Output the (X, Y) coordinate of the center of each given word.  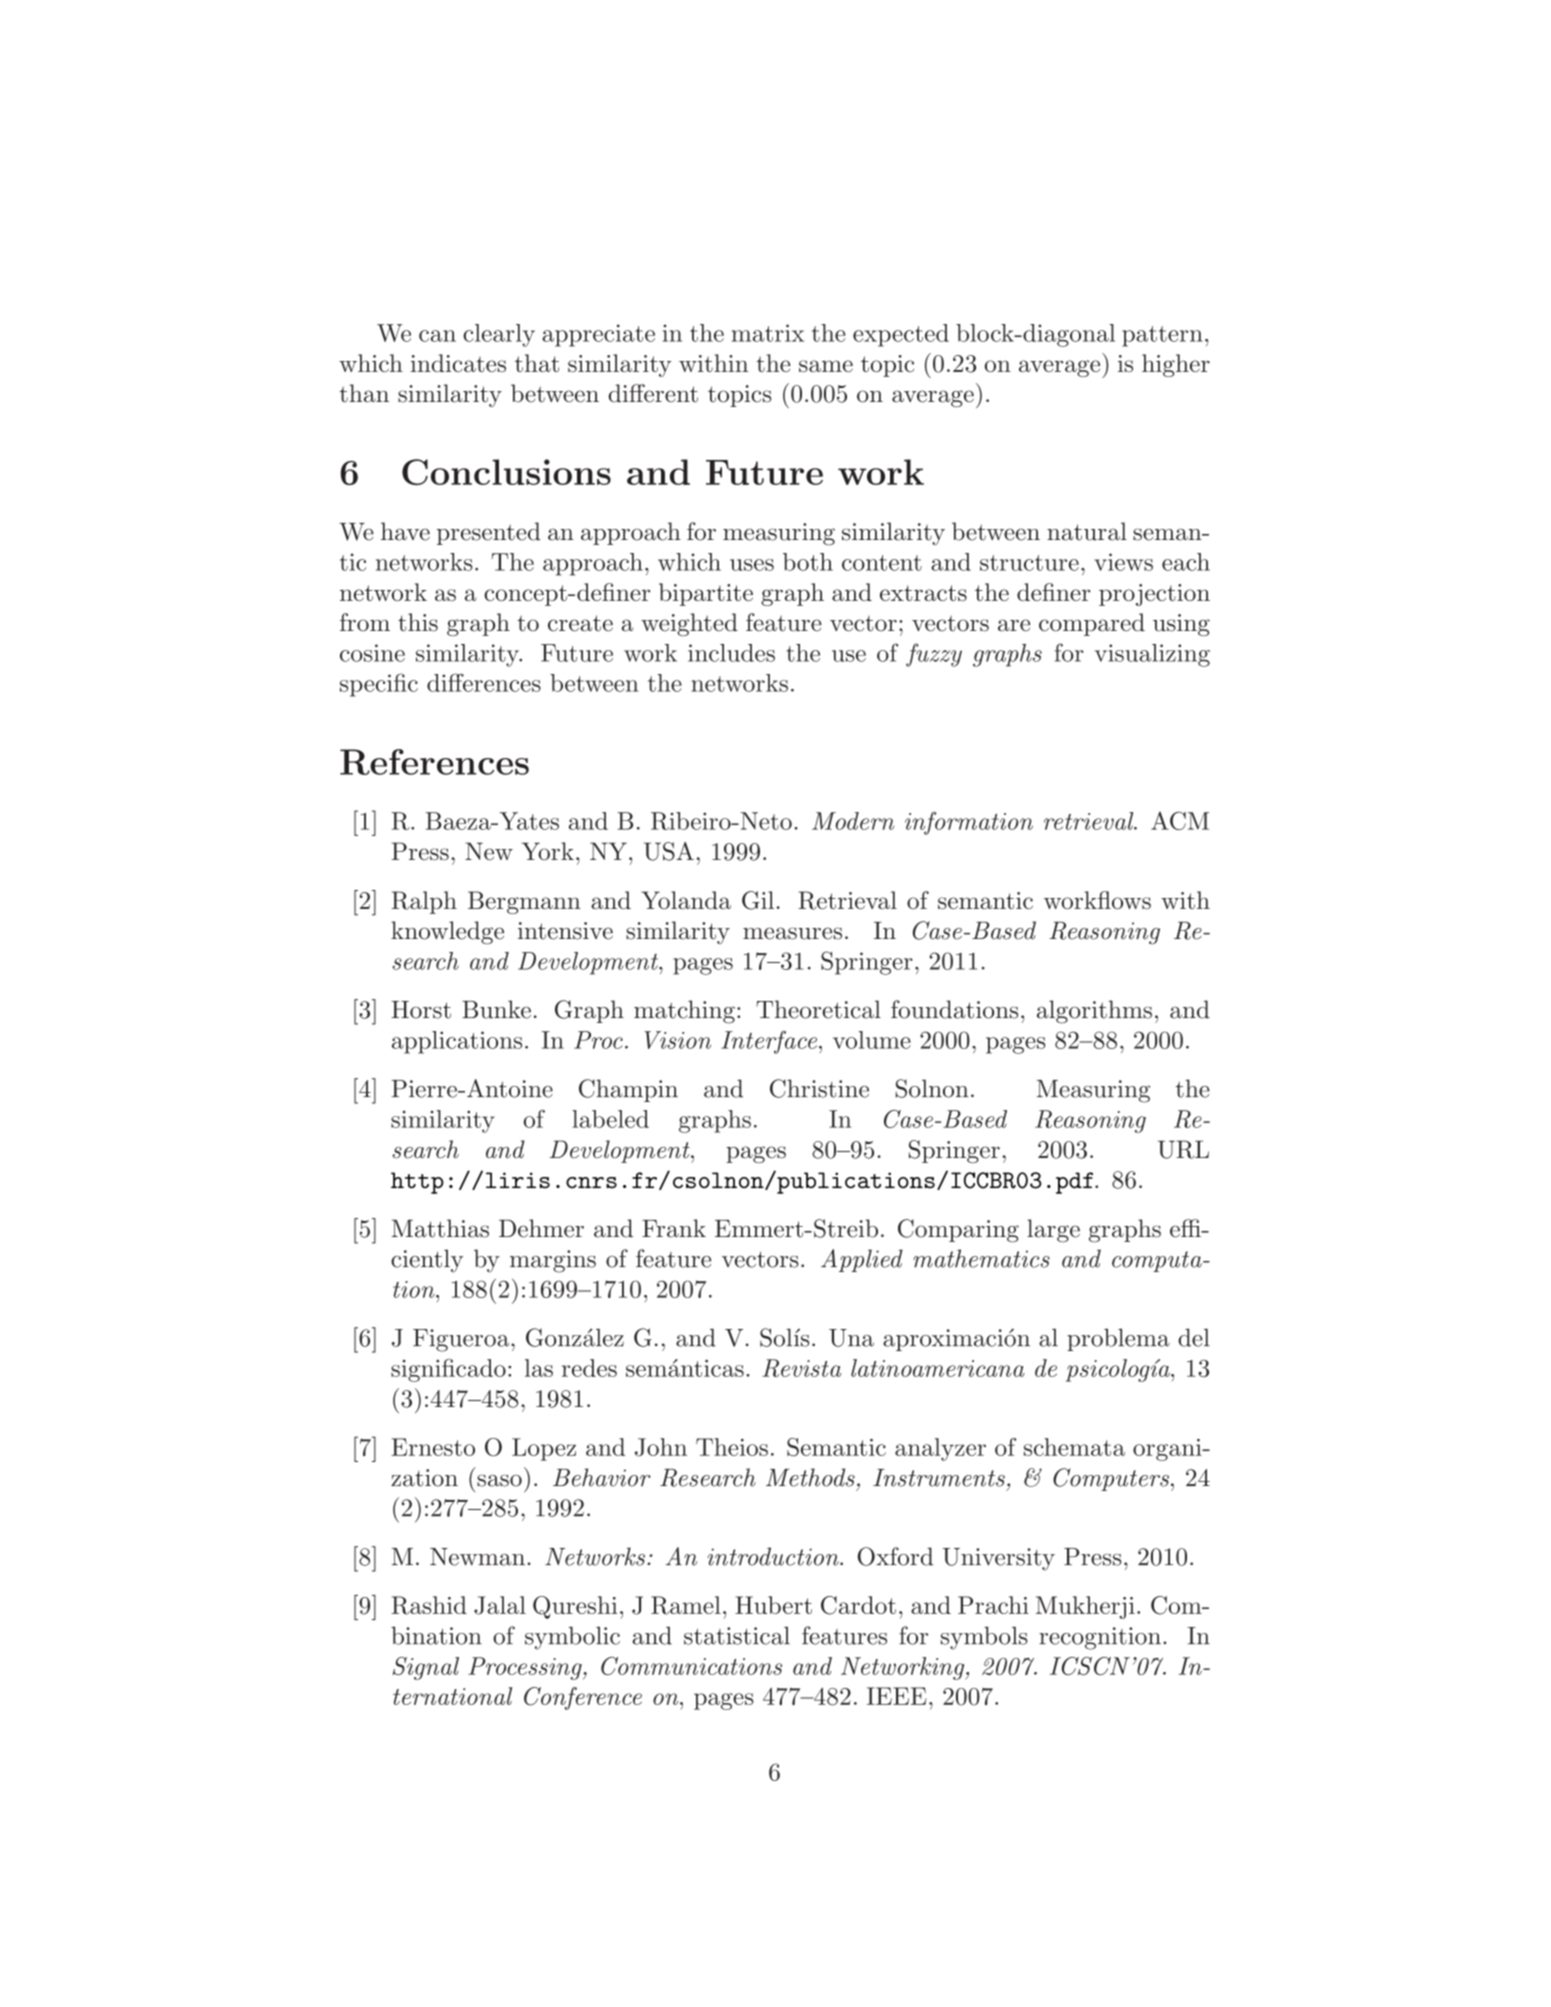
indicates (458, 363)
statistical (737, 1635)
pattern (1162, 336)
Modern (853, 821)
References (434, 762)
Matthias (440, 1228)
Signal (425, 1668)
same (826, 366)
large (1053, 1231)
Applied (862, 1260)
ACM (1180, 820)
